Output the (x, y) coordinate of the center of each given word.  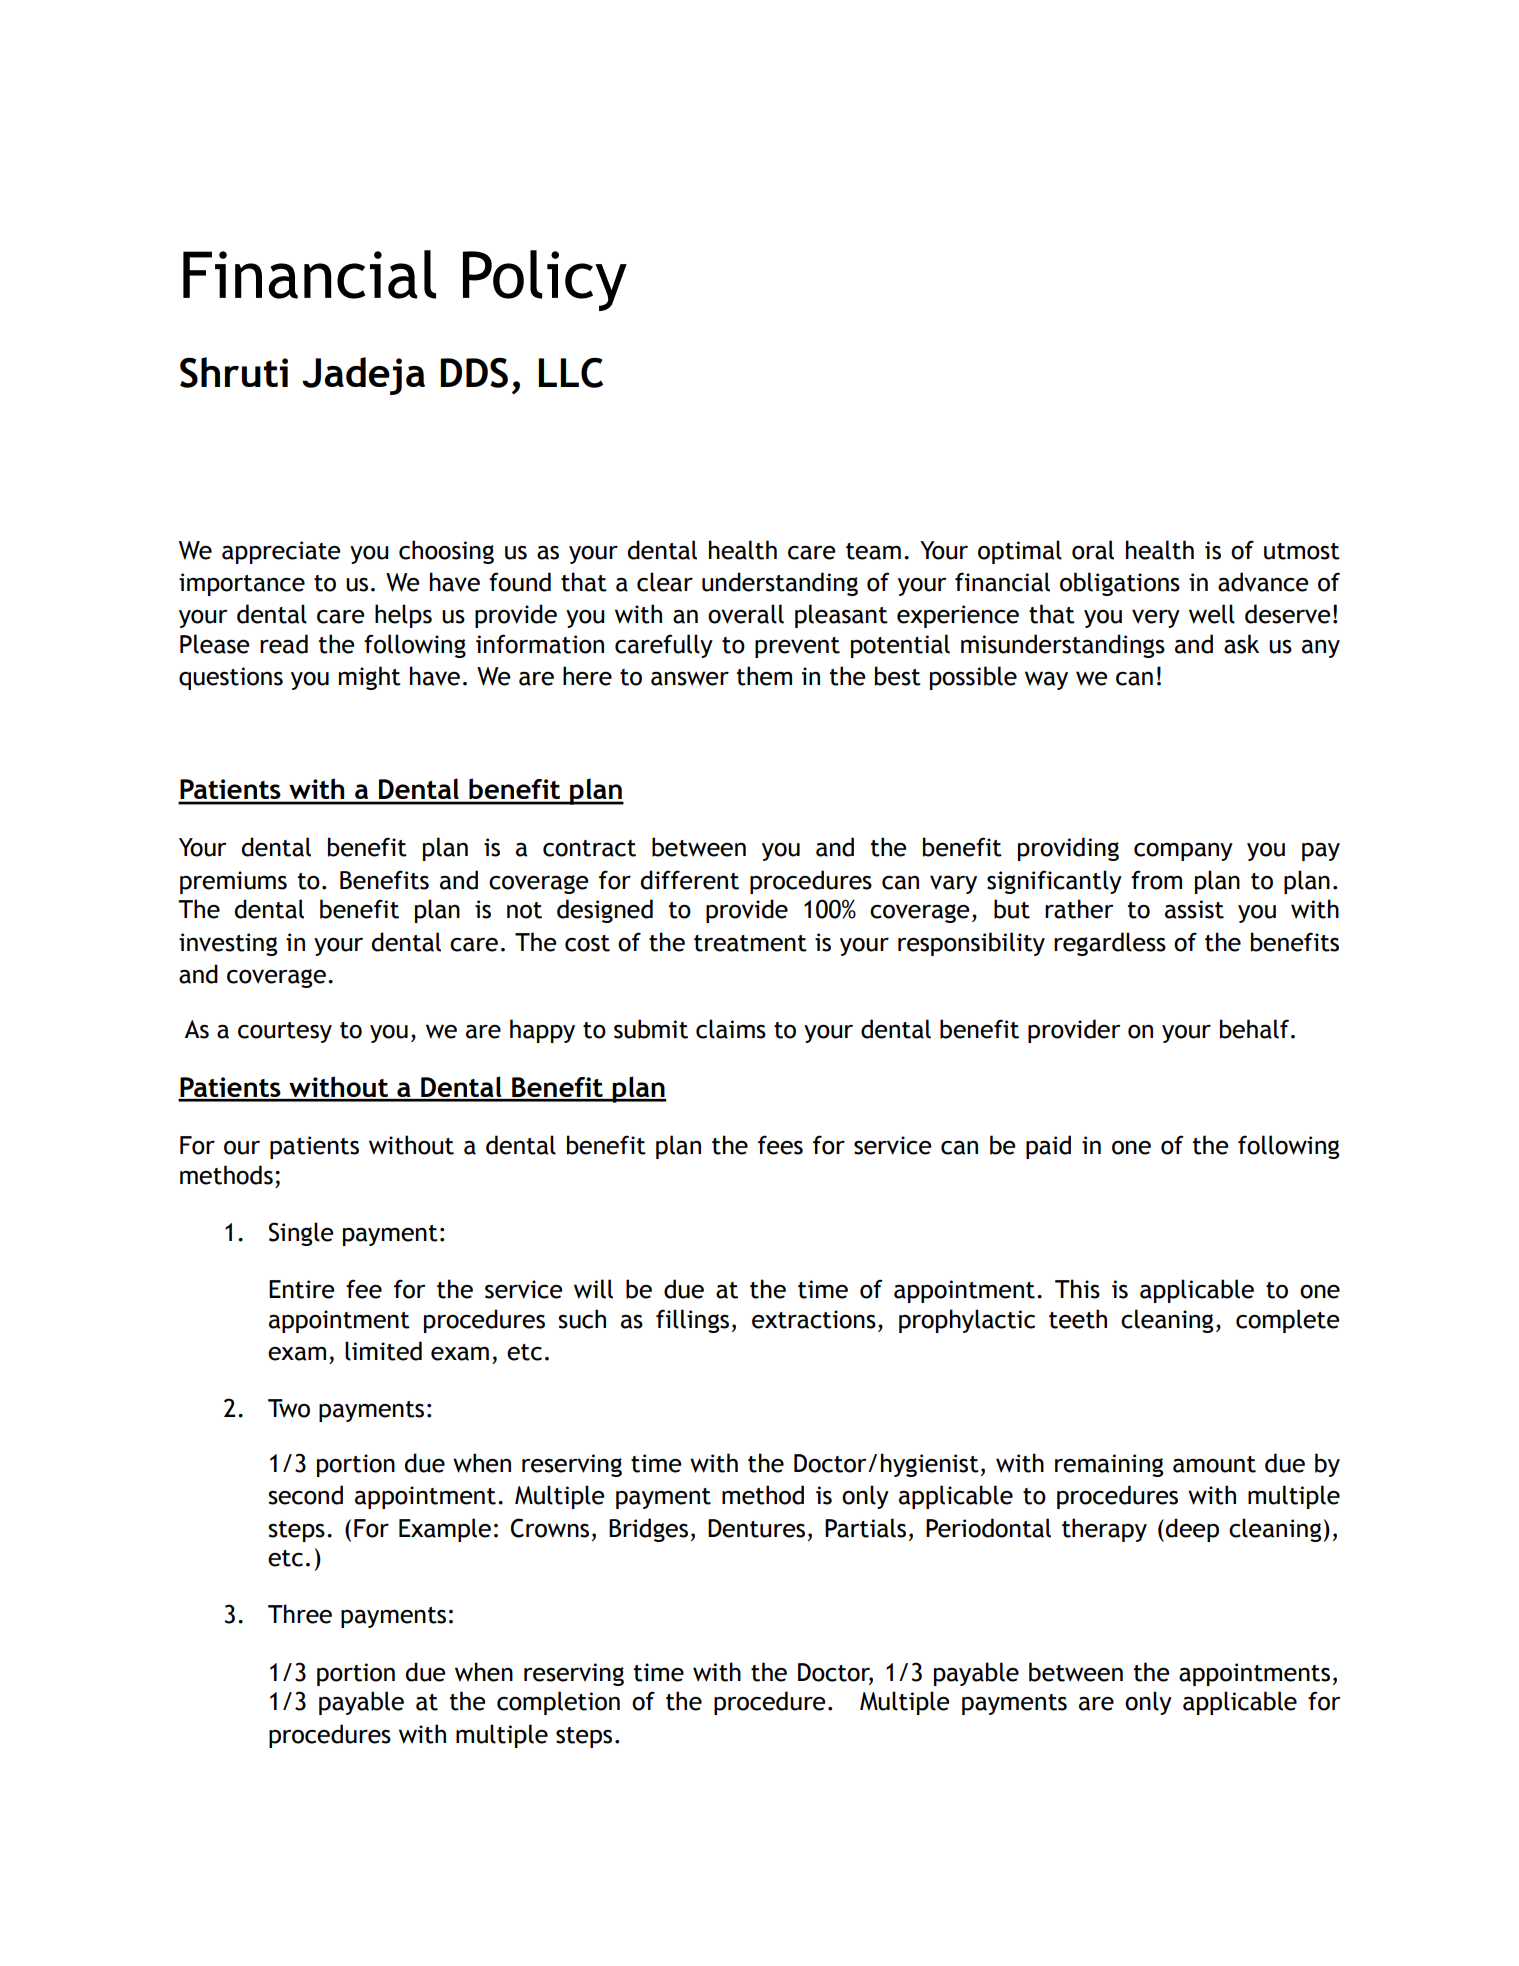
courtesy (285, 1032)
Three (300, 1614)
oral (1093, 550)
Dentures (756, 1528)
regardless (1110, 944)
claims (731, 1029)
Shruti (234, 372)
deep (1192, 1530)
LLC (570, 373)
